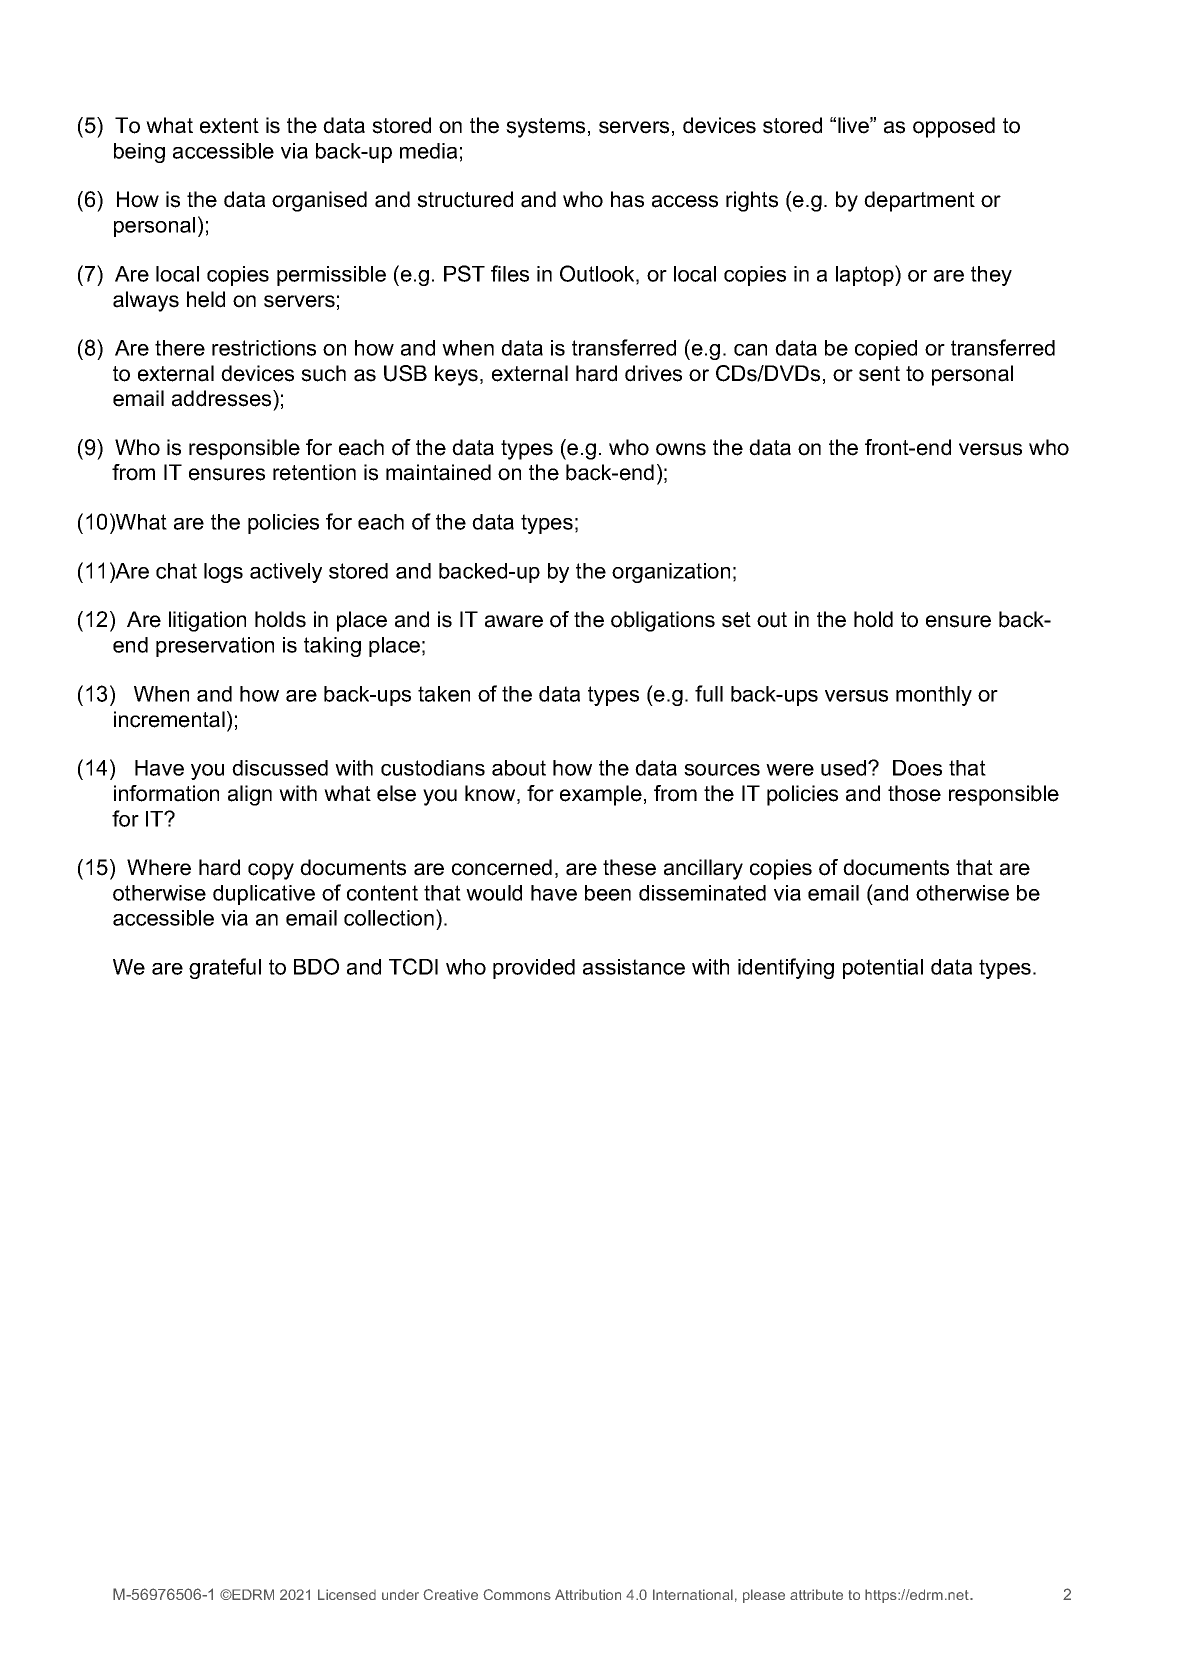 The height and width of the screenshot is (1675, 1185). What do you see at coordinates (534, 969) in the screenshot?
I see `provided` at bounding box center [534, 969].
